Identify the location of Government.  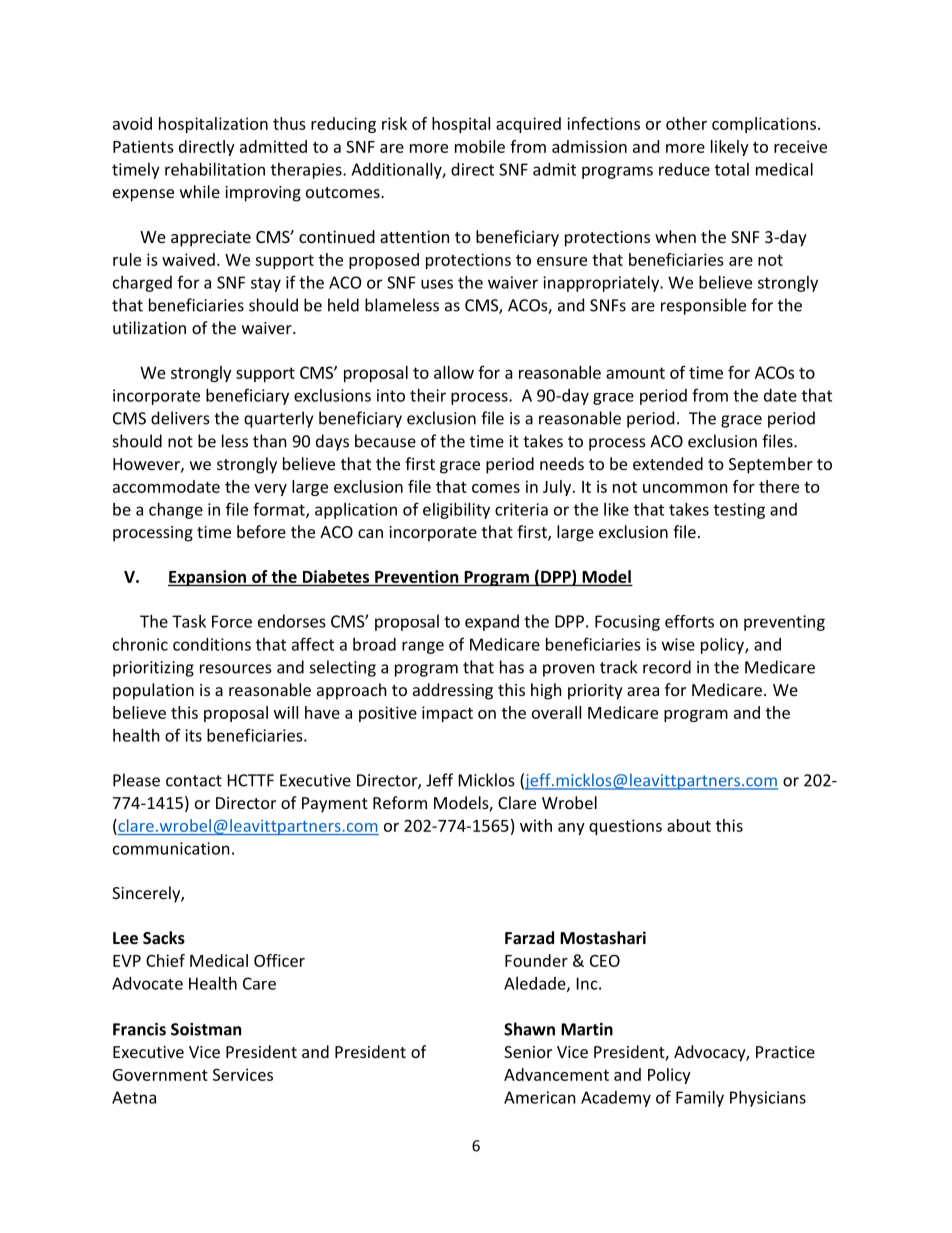
(160, 1075).
